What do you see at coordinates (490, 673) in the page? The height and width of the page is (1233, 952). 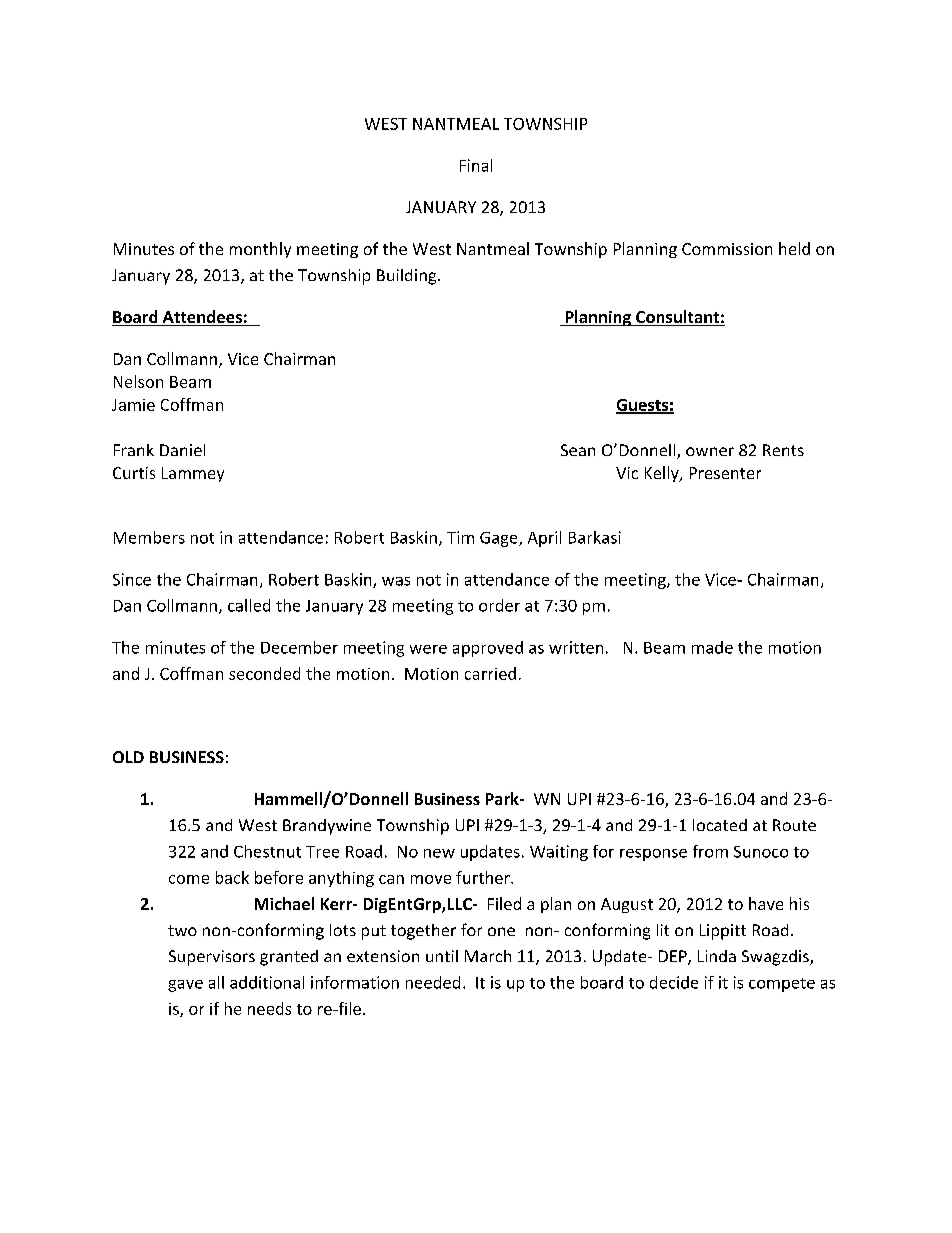 I see `carried` at bounding box center [490, 673].
